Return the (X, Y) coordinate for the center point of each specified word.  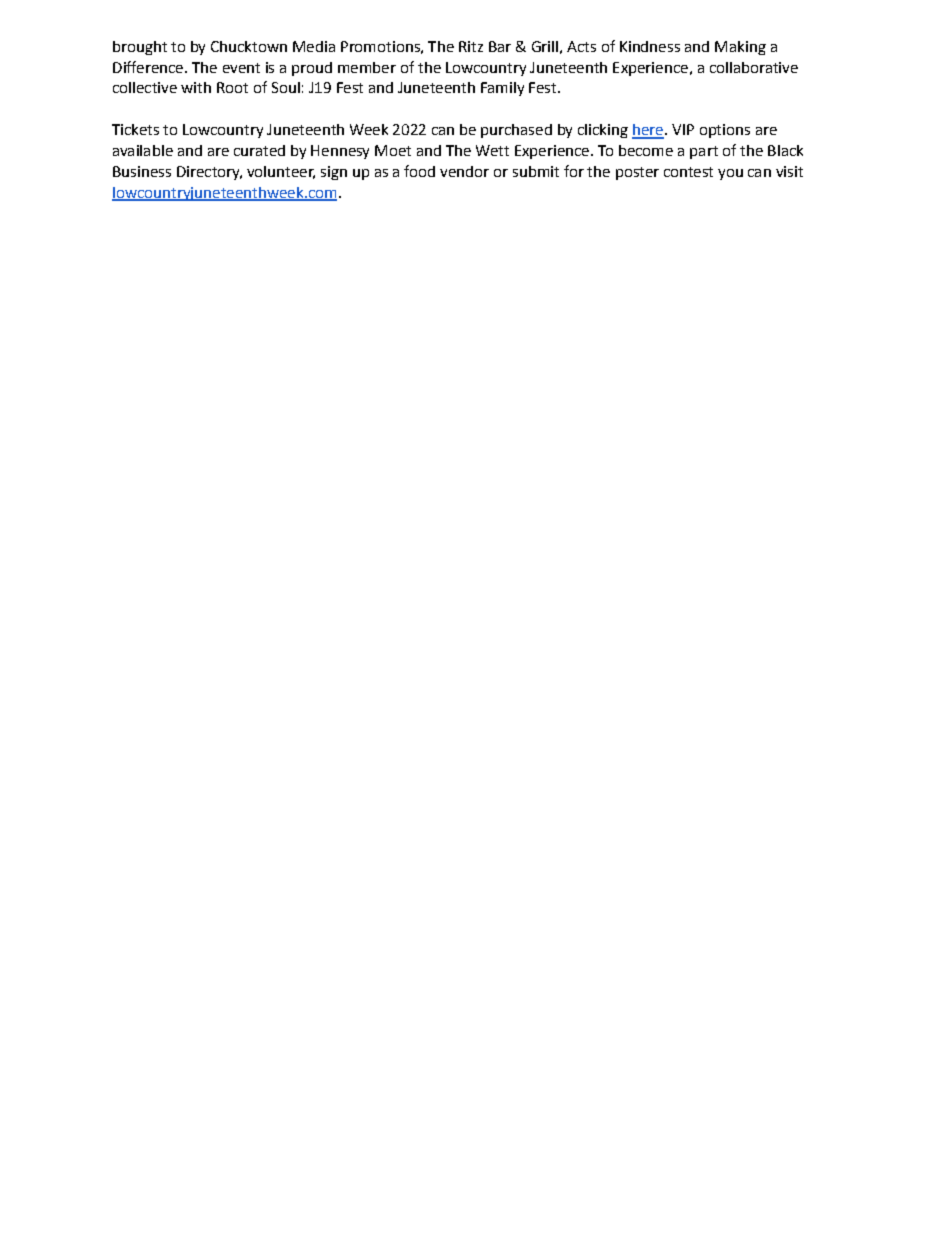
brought (140, 48)
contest (688, 172)
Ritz (471, 46)
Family (502, 89)
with (196, 87)
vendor (464, 171)
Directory (209, 173)
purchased (516, 131)
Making (740, 48)
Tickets (135, 129)
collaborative (754, 67)
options (725, 131)
